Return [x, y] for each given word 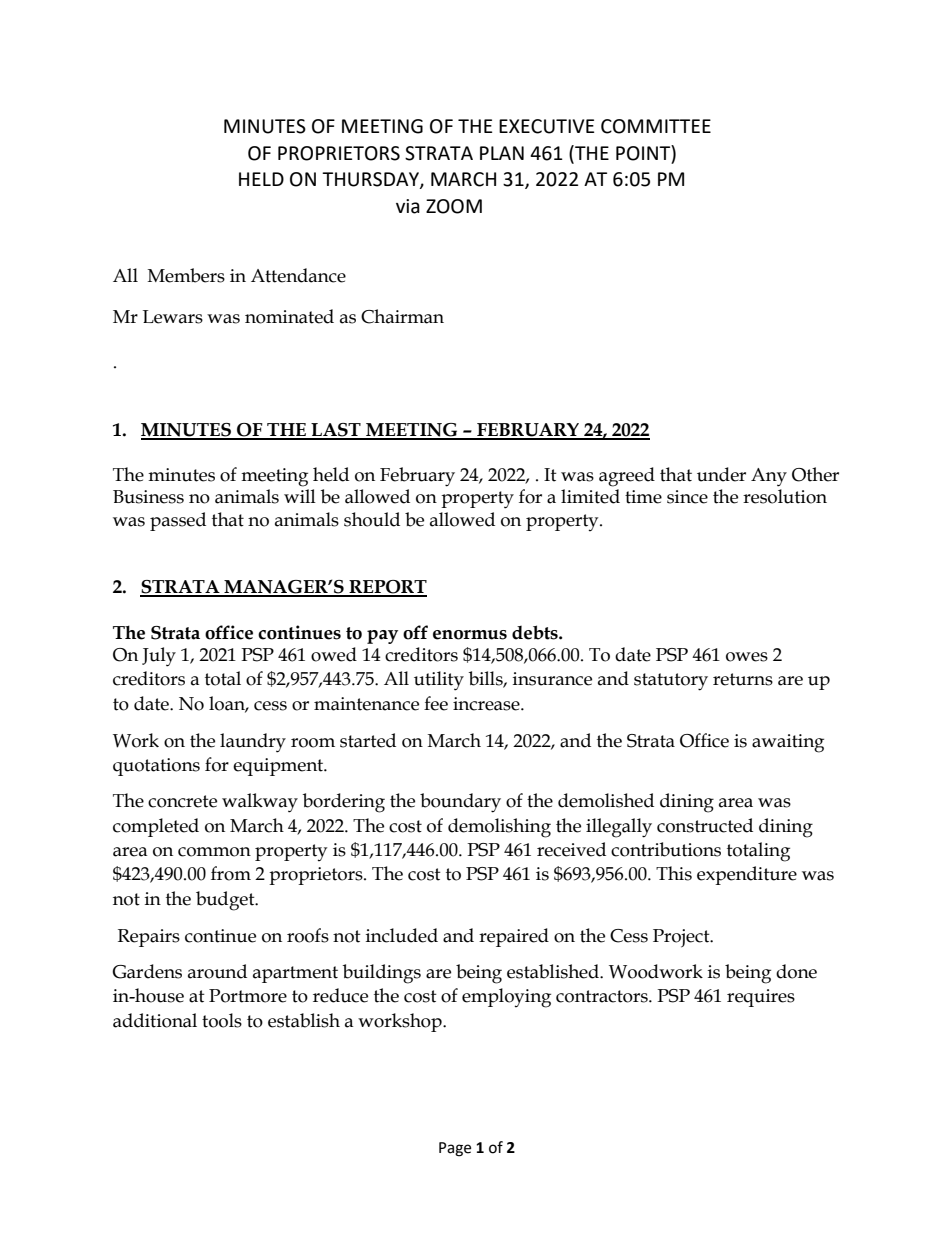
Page [455, 1149]
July [159, 657]
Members [186, 275]
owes [747, 657]
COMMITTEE [656, 126]
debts [536, 632]
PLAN [502, 153]
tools [222, 1020]
